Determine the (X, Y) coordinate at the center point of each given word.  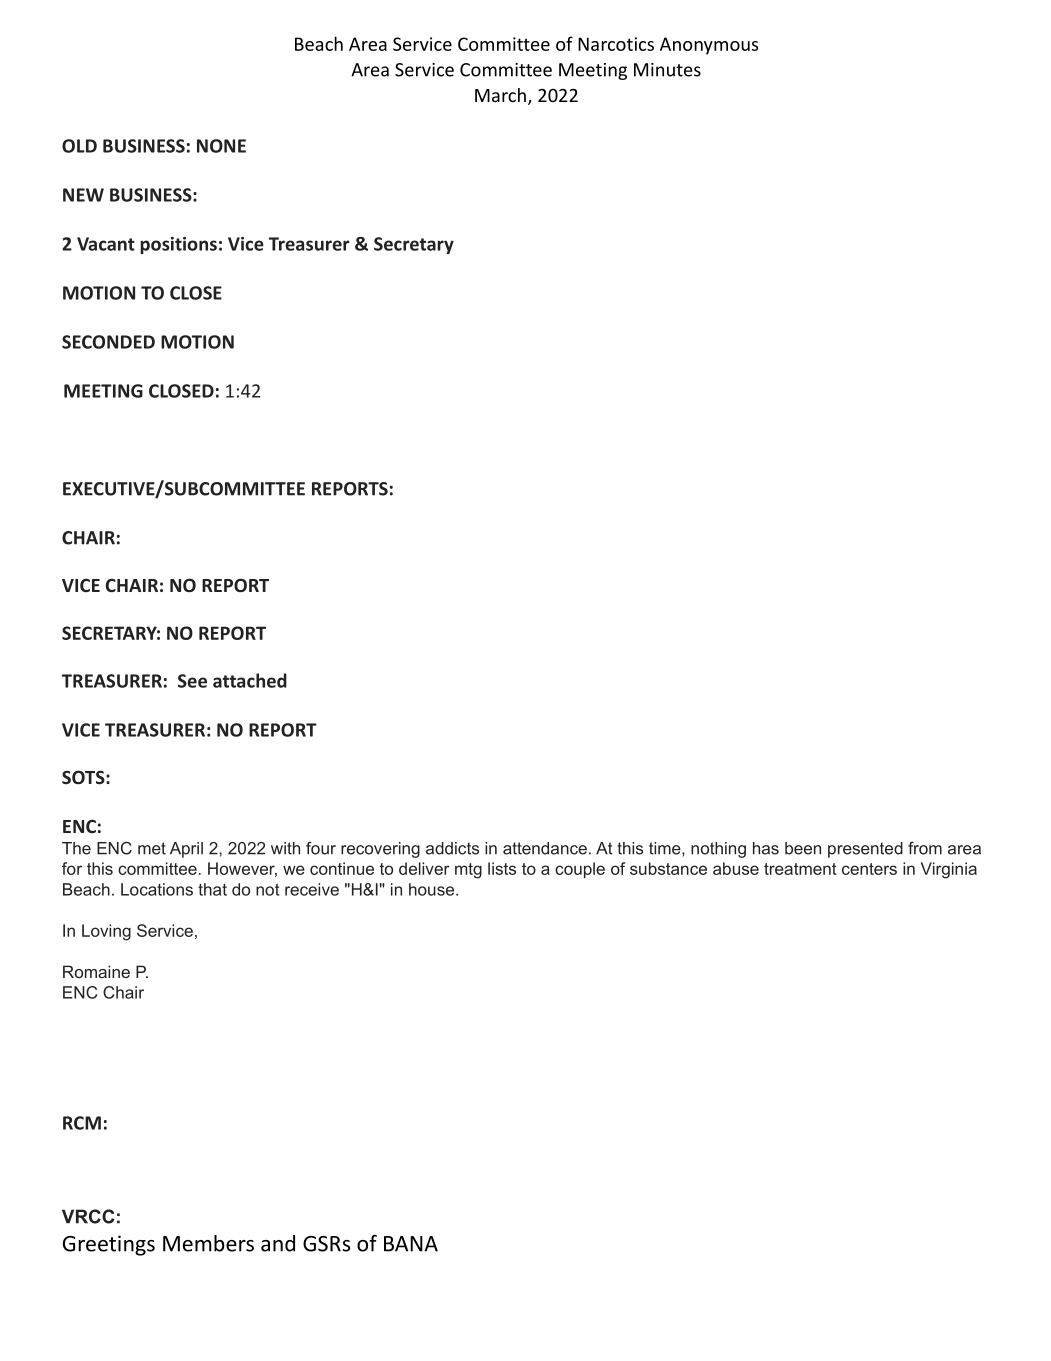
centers (869, 869)
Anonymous (709, 46)
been (803, 848)
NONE (221, 146)
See (192, 681)
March (500, 95)
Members (208, 1243)
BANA (411, 1244)
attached (250, 680)
